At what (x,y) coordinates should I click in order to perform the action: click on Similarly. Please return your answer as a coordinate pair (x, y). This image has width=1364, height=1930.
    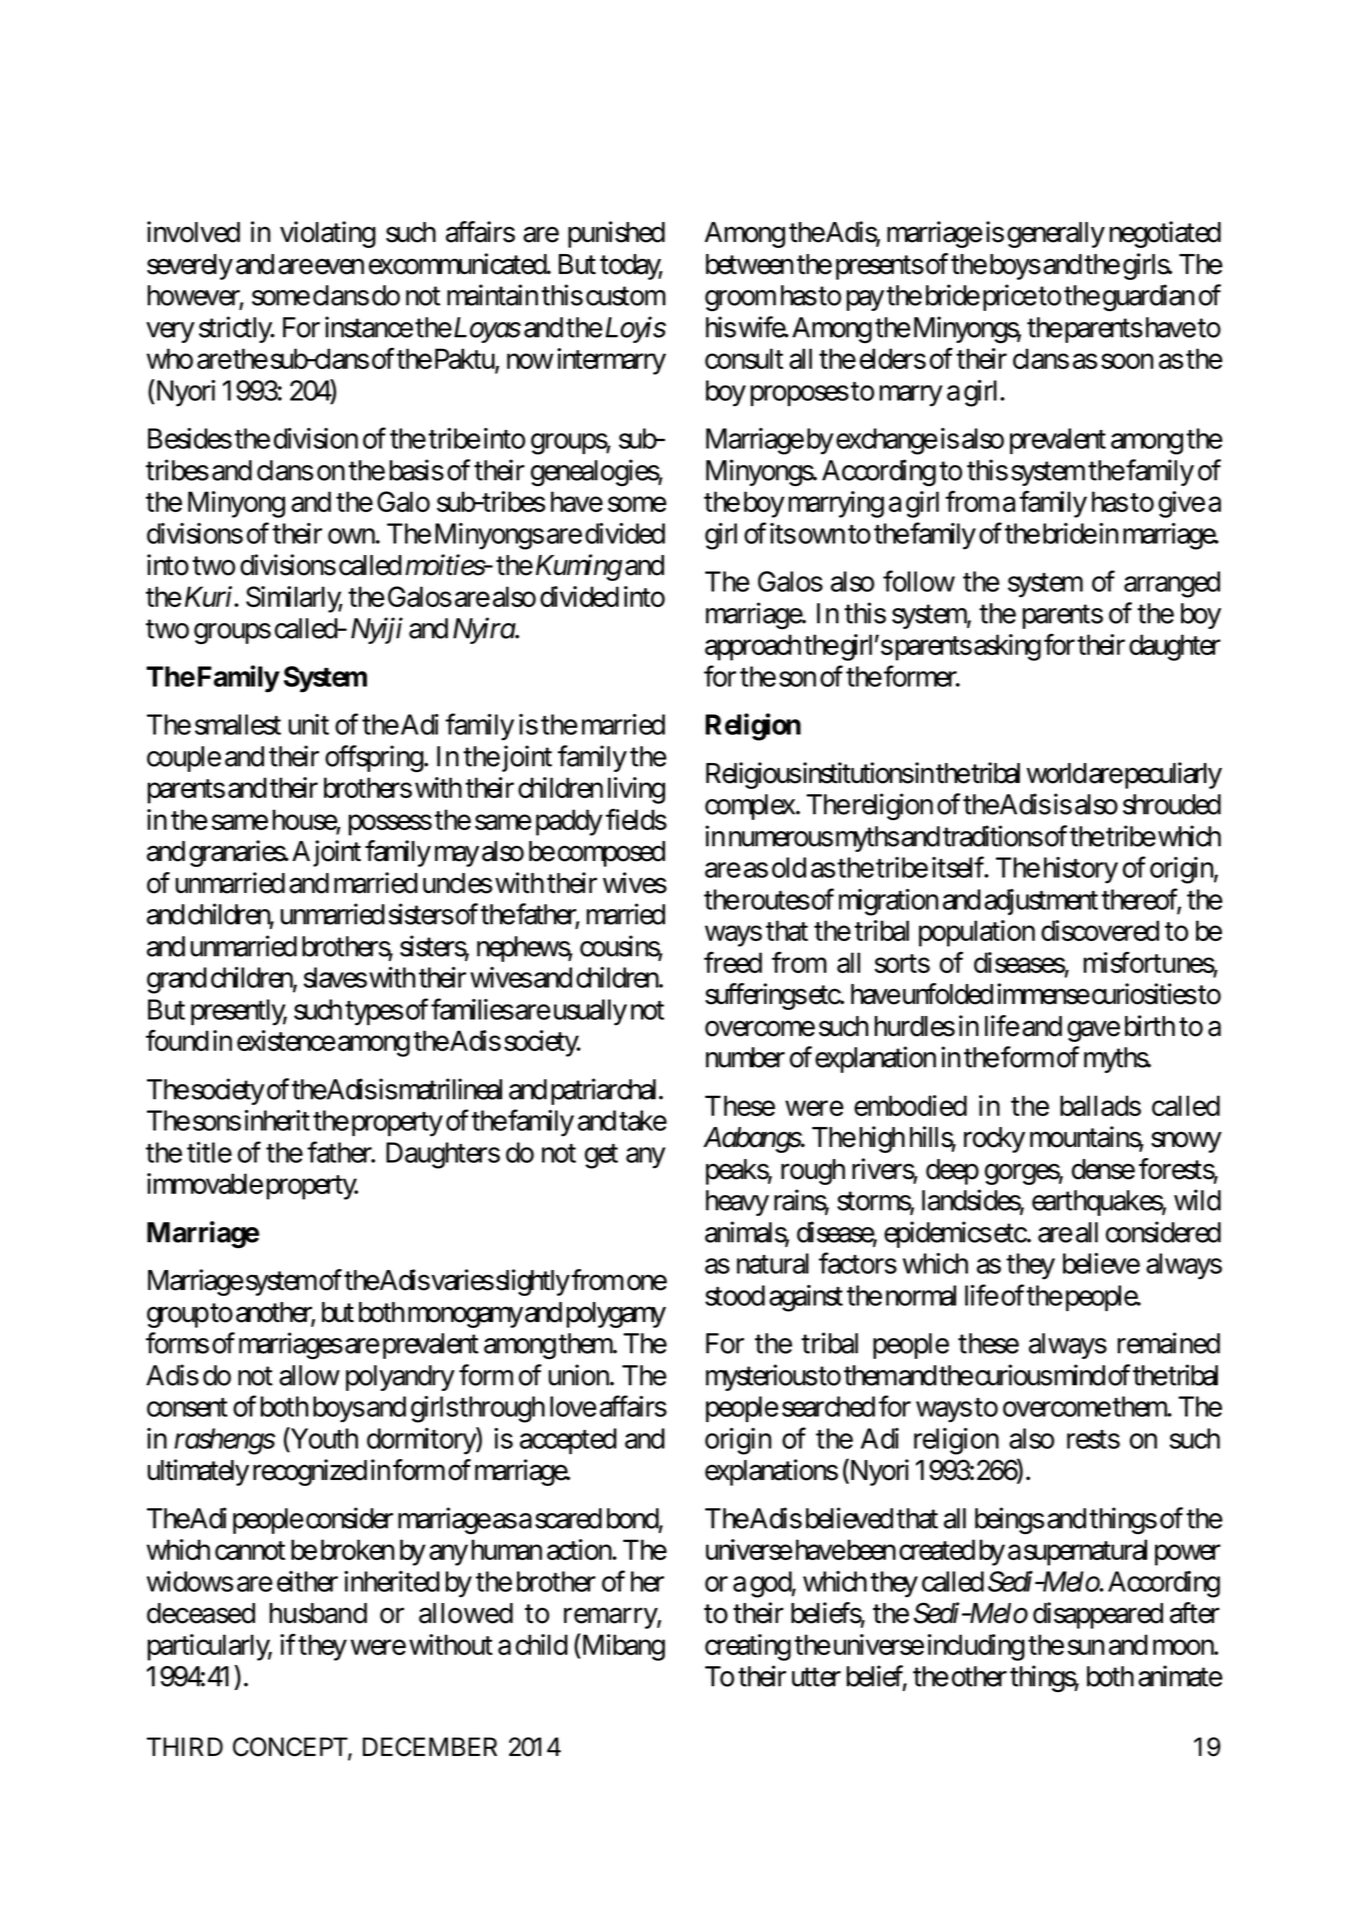
    Looking at the image, I should click on (294, 599).
